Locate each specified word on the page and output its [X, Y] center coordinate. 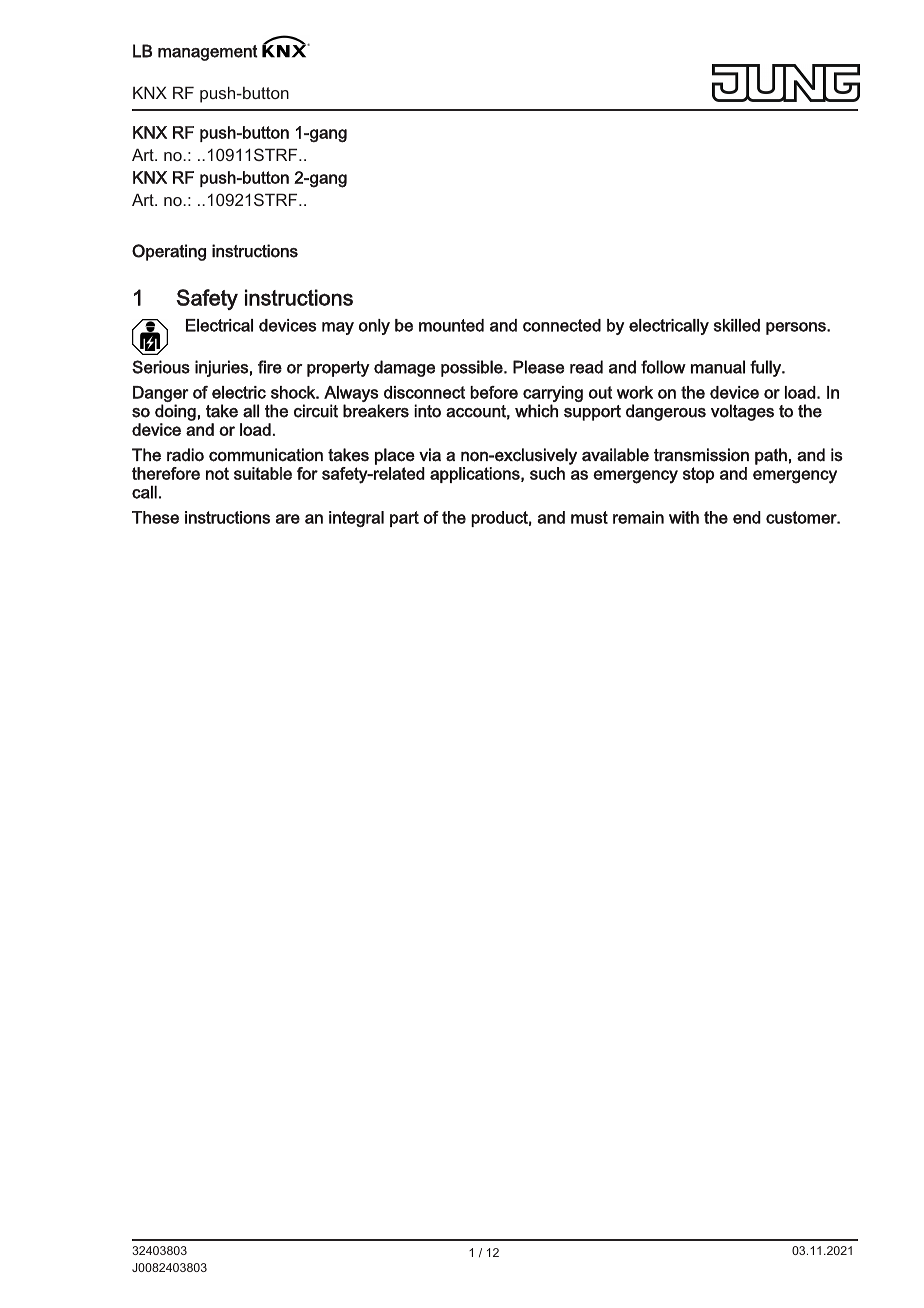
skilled [737, 325]
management [208, 53]
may [338, 328]
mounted [451, 325]
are [288, 519]
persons [797, 328]
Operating [169, 252]
